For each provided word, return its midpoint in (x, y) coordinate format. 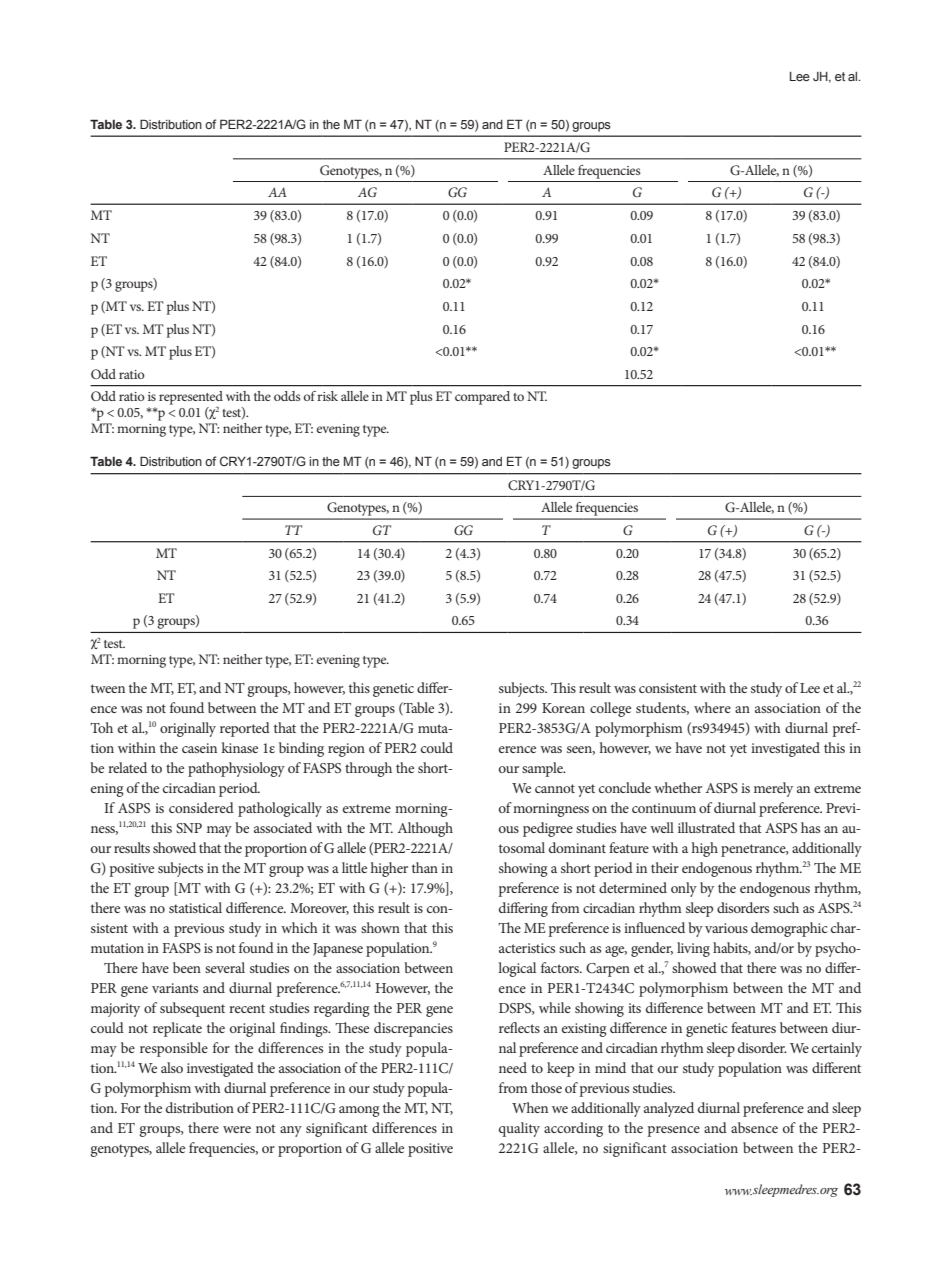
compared (482, 398)
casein (199, 748)
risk (327, 396)
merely (773, 789)
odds (287, 396)
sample (543, 769)
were (237, 1129)
